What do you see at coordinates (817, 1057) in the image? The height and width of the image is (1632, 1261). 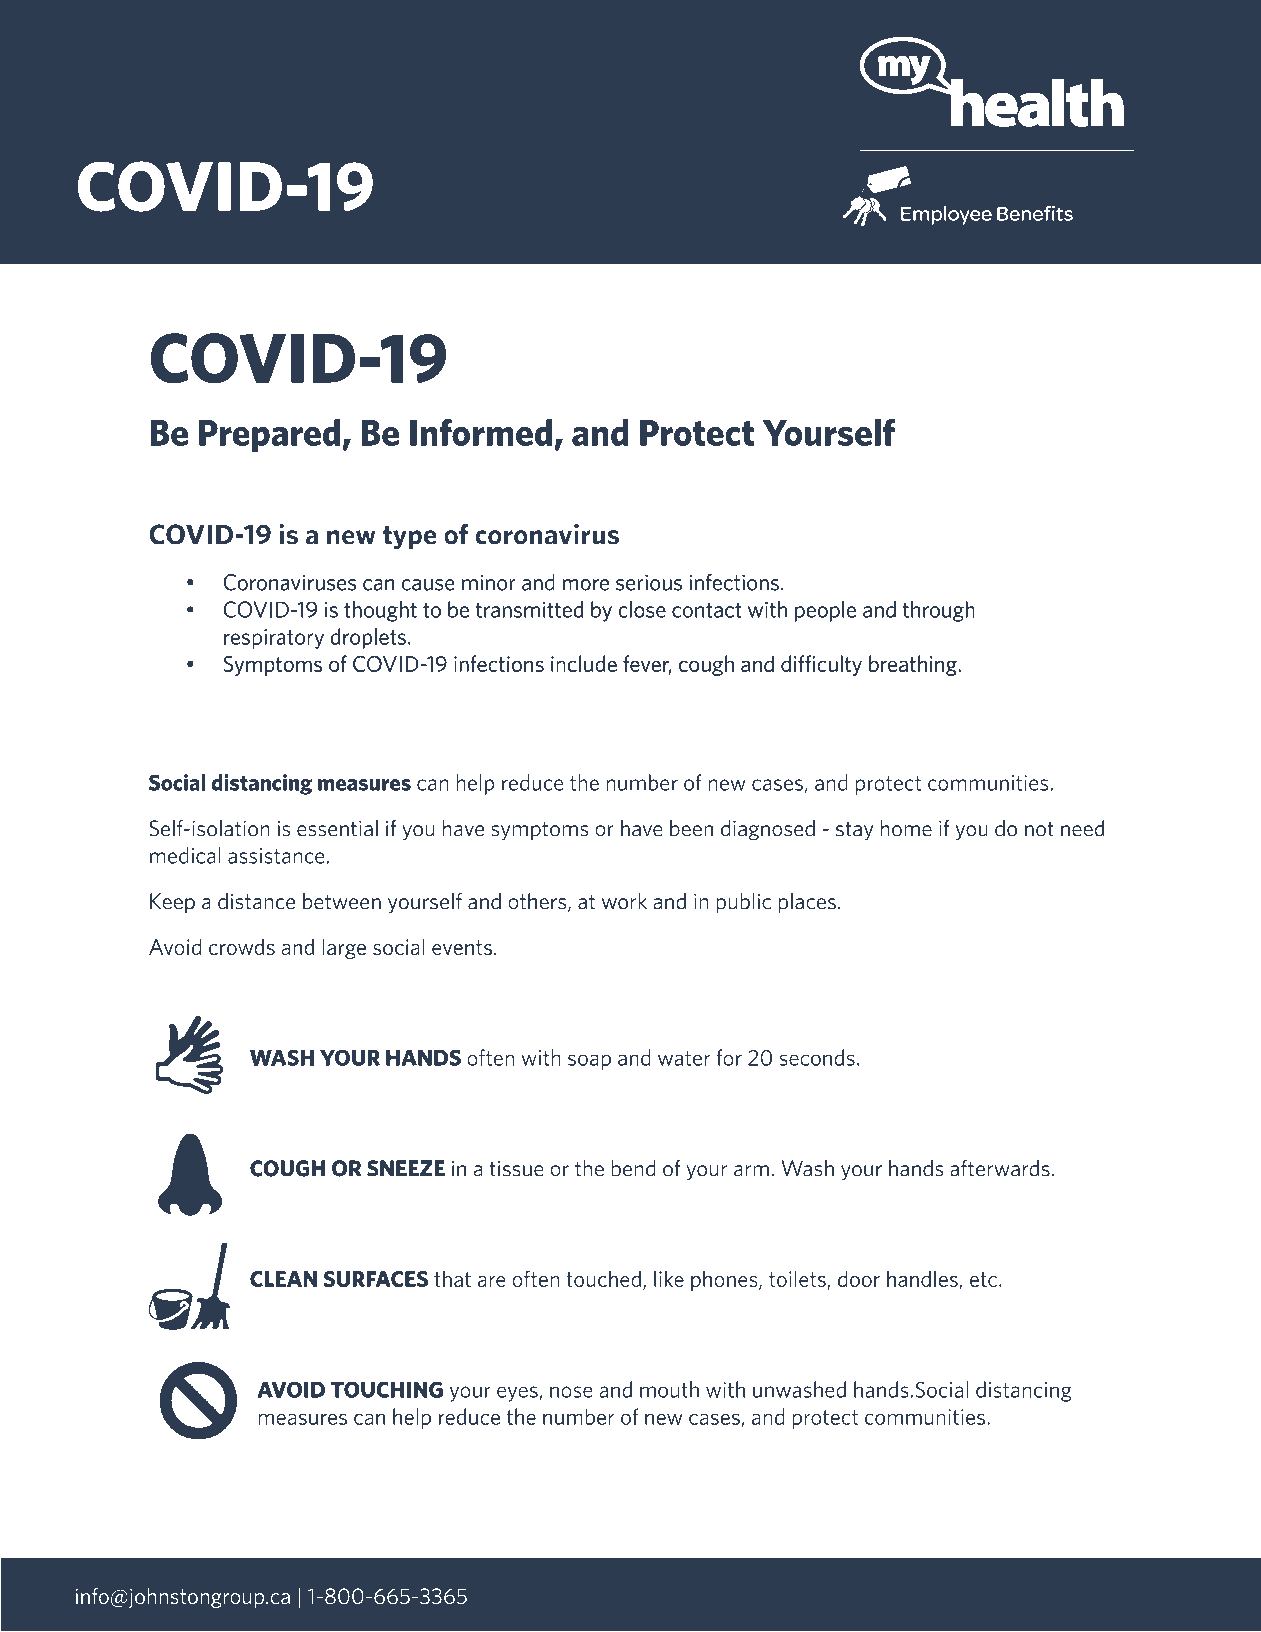 I see `seconds` at bounding box center [817, 1057].
